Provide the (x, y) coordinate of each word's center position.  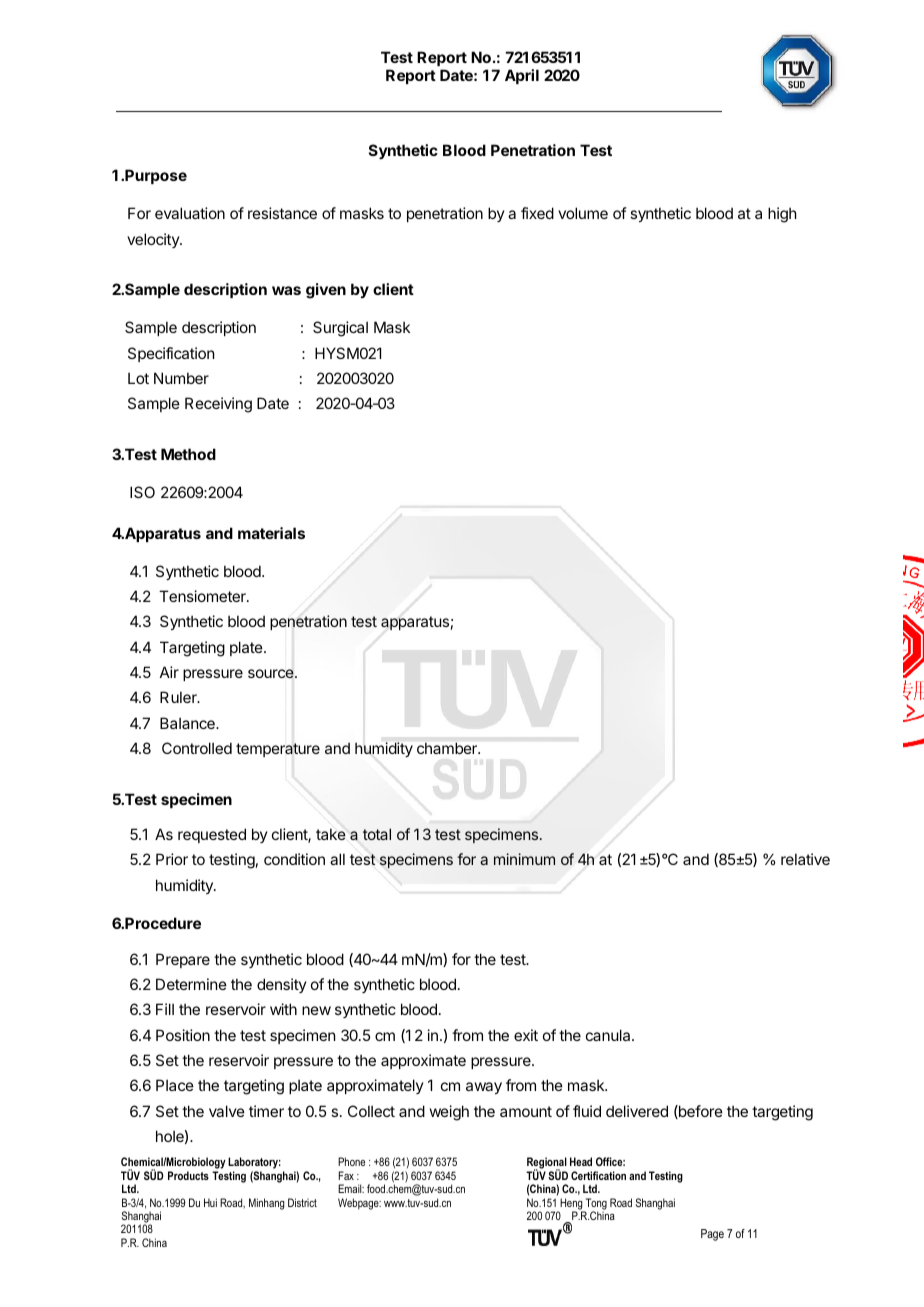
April (522, 76)
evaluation (190, 213)
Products (188, 1175)
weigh (449, 1113)
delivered (637, 1111)
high (782, 215)
